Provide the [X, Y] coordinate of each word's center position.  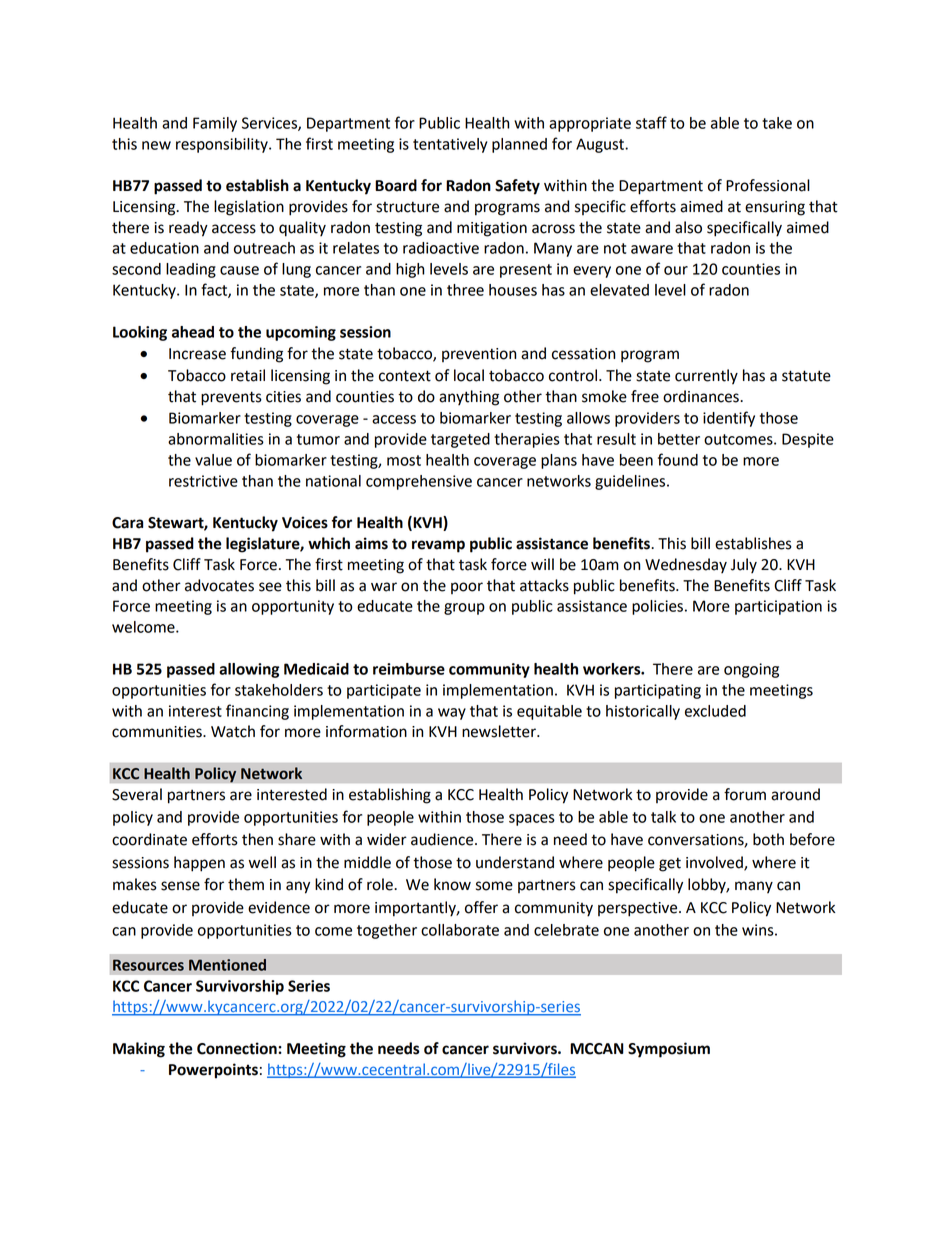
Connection [238, 1048]
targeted [460, 440]
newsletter [500, 731]
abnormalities [216, 439]
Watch [233, 731]
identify [729, 419]
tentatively [450, 145]
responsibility [223, 145]
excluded [715, 711]
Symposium [669, 1050]
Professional [768, 185]
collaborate [460, 930]
